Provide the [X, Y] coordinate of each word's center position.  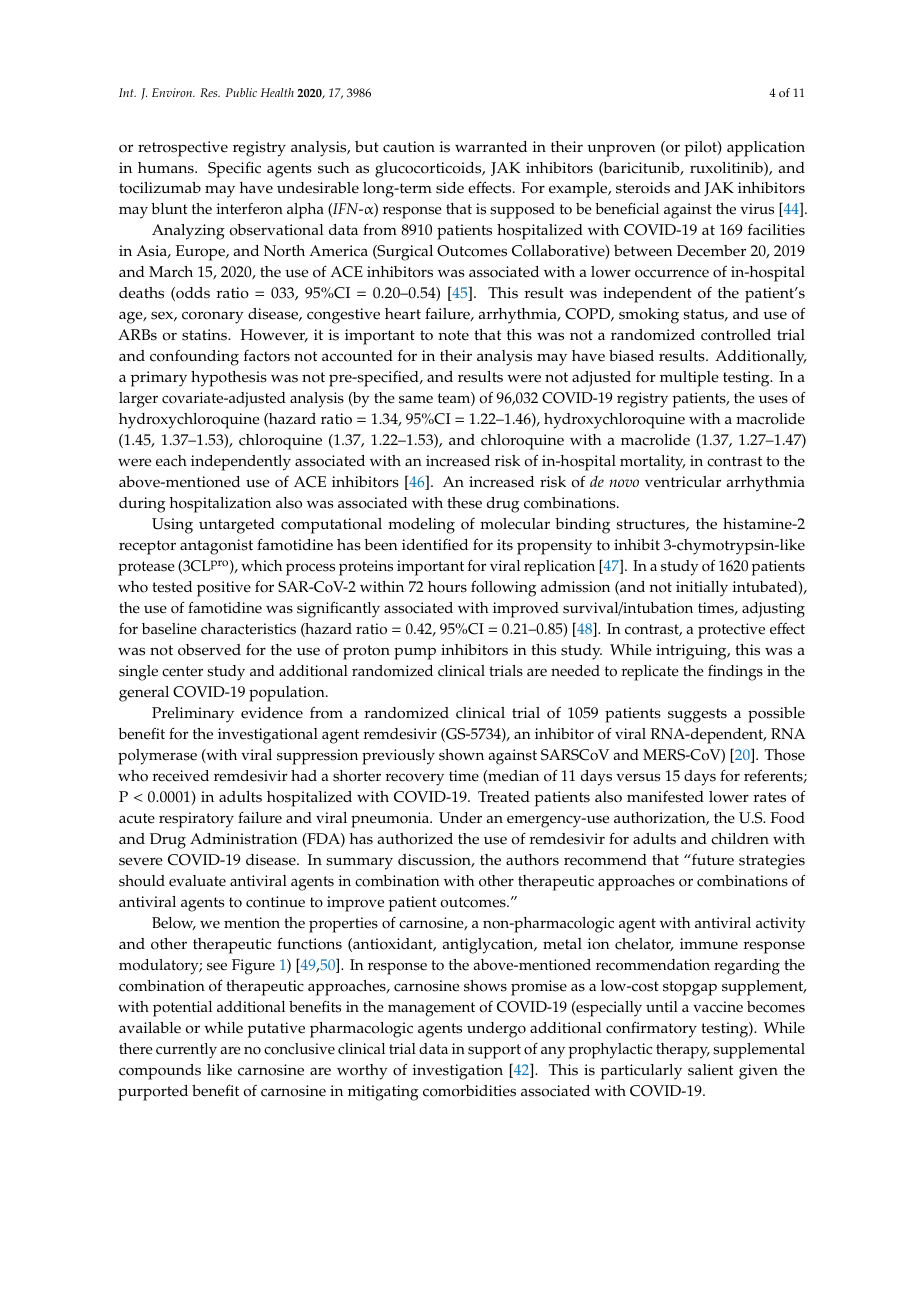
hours [447, 587]
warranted [491, 147]
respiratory [196, 820]
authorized [415, 839]
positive [224, 589]
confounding [194, 358]
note [454, 335]
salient [710, 1070]
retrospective [183, 149]
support [494, 1051]
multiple [689, 379]
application [766, 149]
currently [186, 1051]
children [740, 839]
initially [702, 589]
